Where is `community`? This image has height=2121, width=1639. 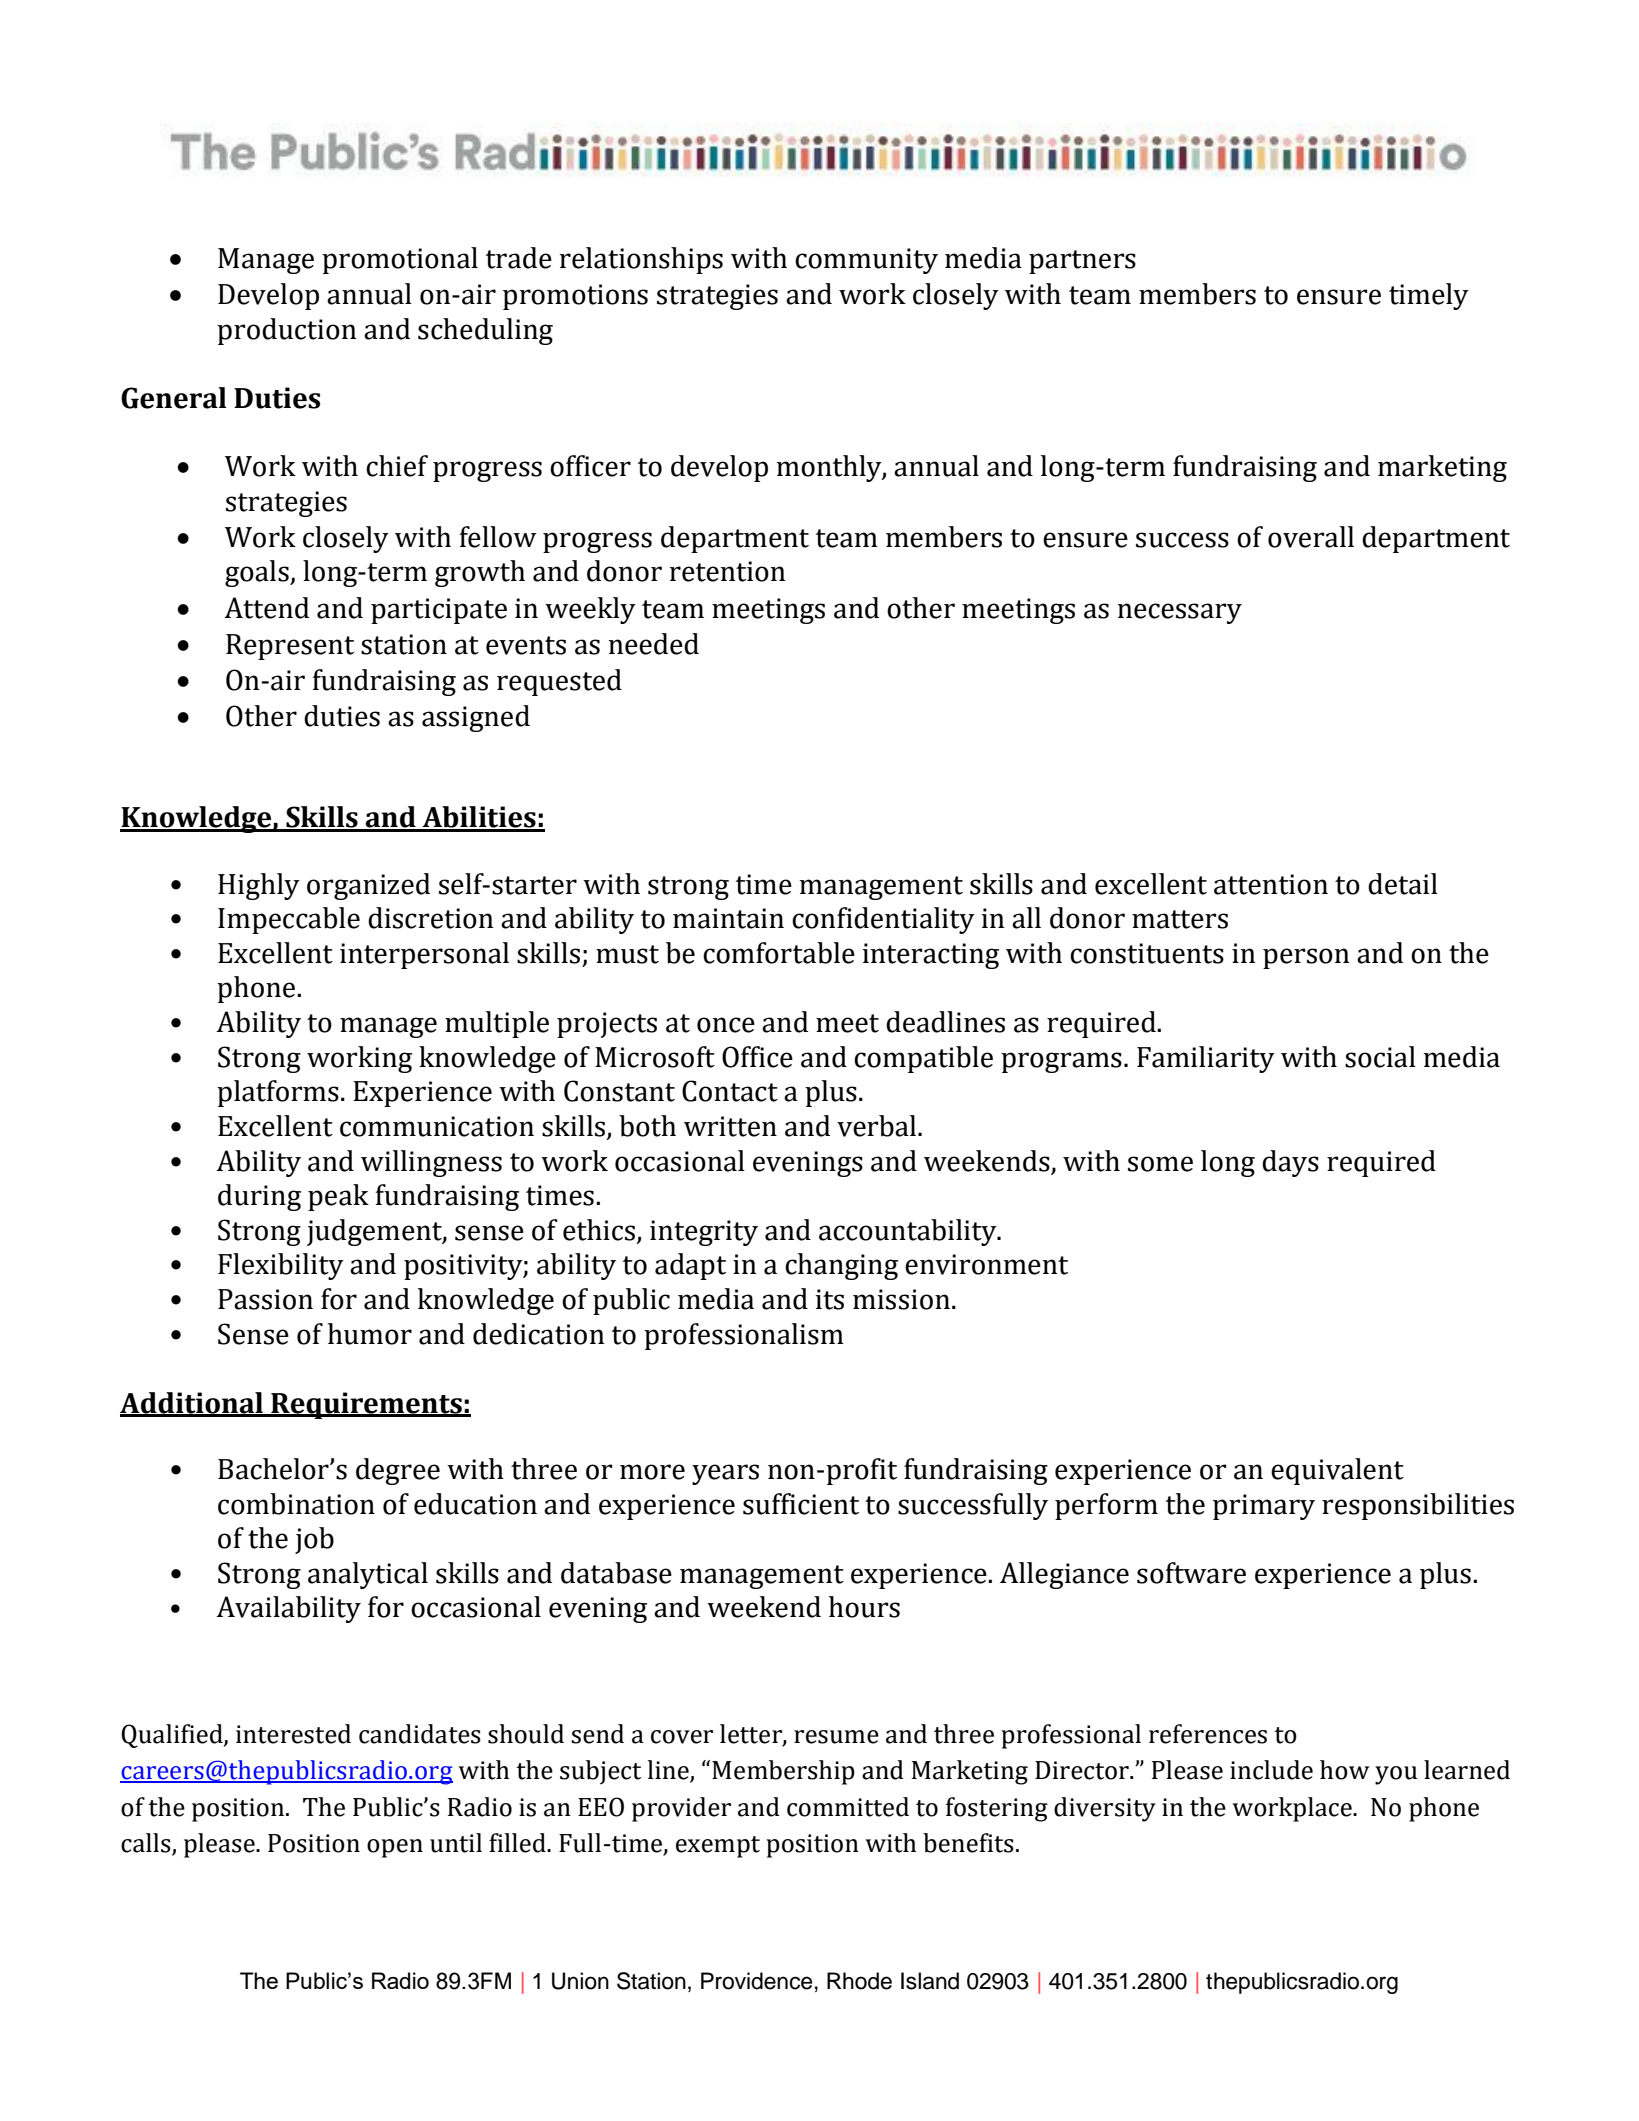
community is located at coordinates (866, 261).
